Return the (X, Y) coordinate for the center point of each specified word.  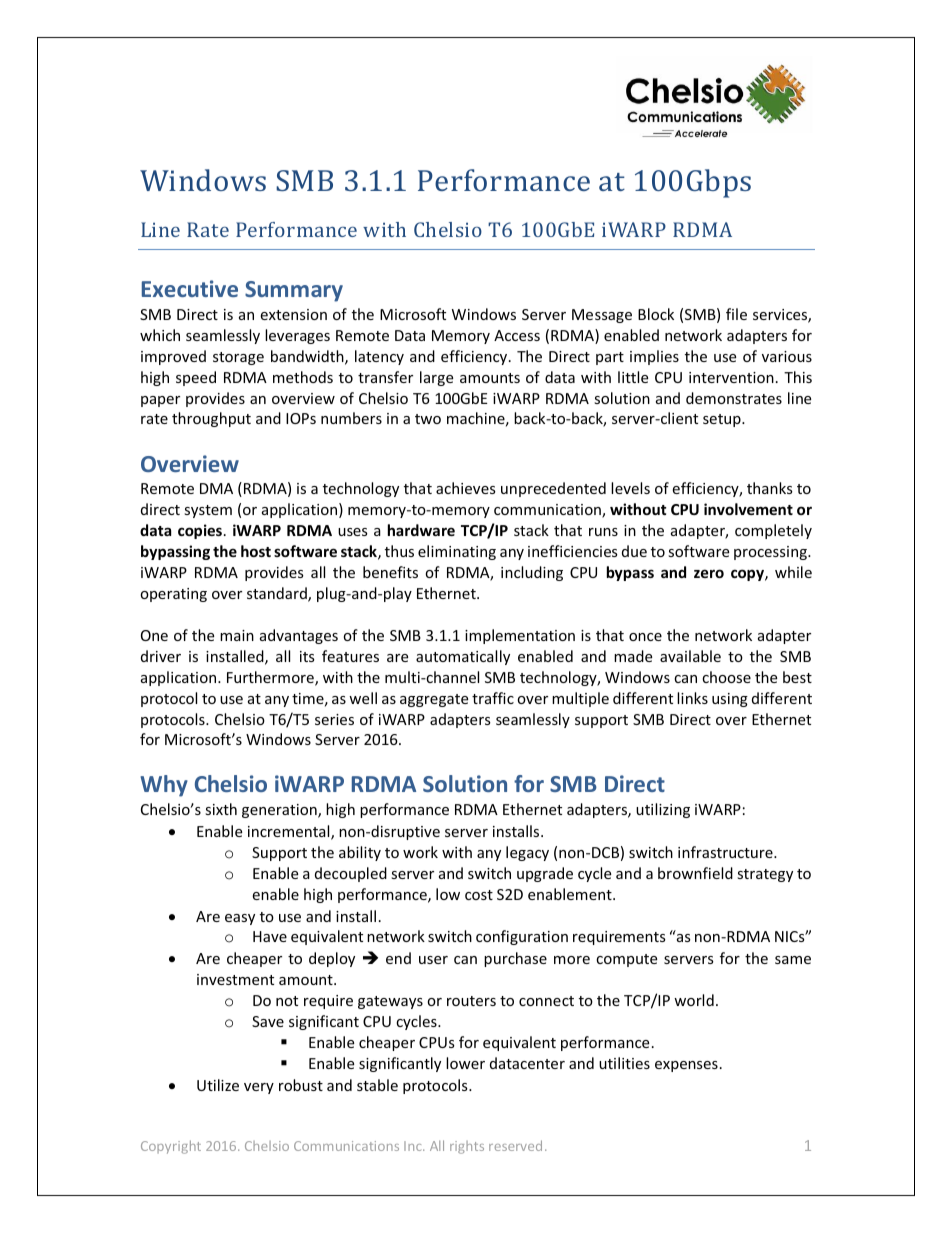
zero (709, 573)
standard (278, 594)
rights (467, 1147)
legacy (527, 853)
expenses (686, 1066)
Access (517, 335)
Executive (190, 288)
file (736, 314)
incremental (290, 832)
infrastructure (726, 852)
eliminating (457, 552)
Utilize (218, 1085)
